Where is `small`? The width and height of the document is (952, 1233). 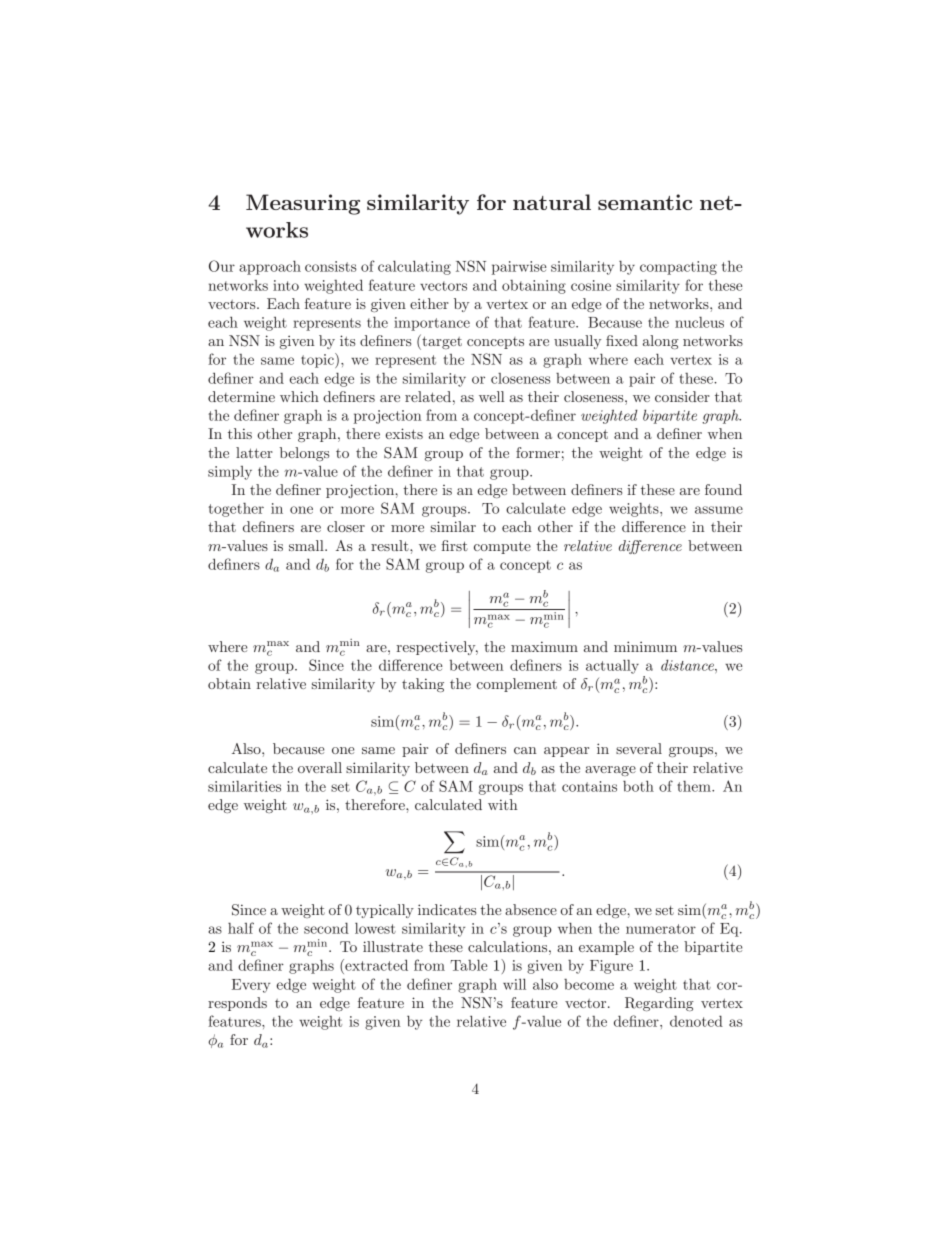 small is located at coordinates (307, 545).
